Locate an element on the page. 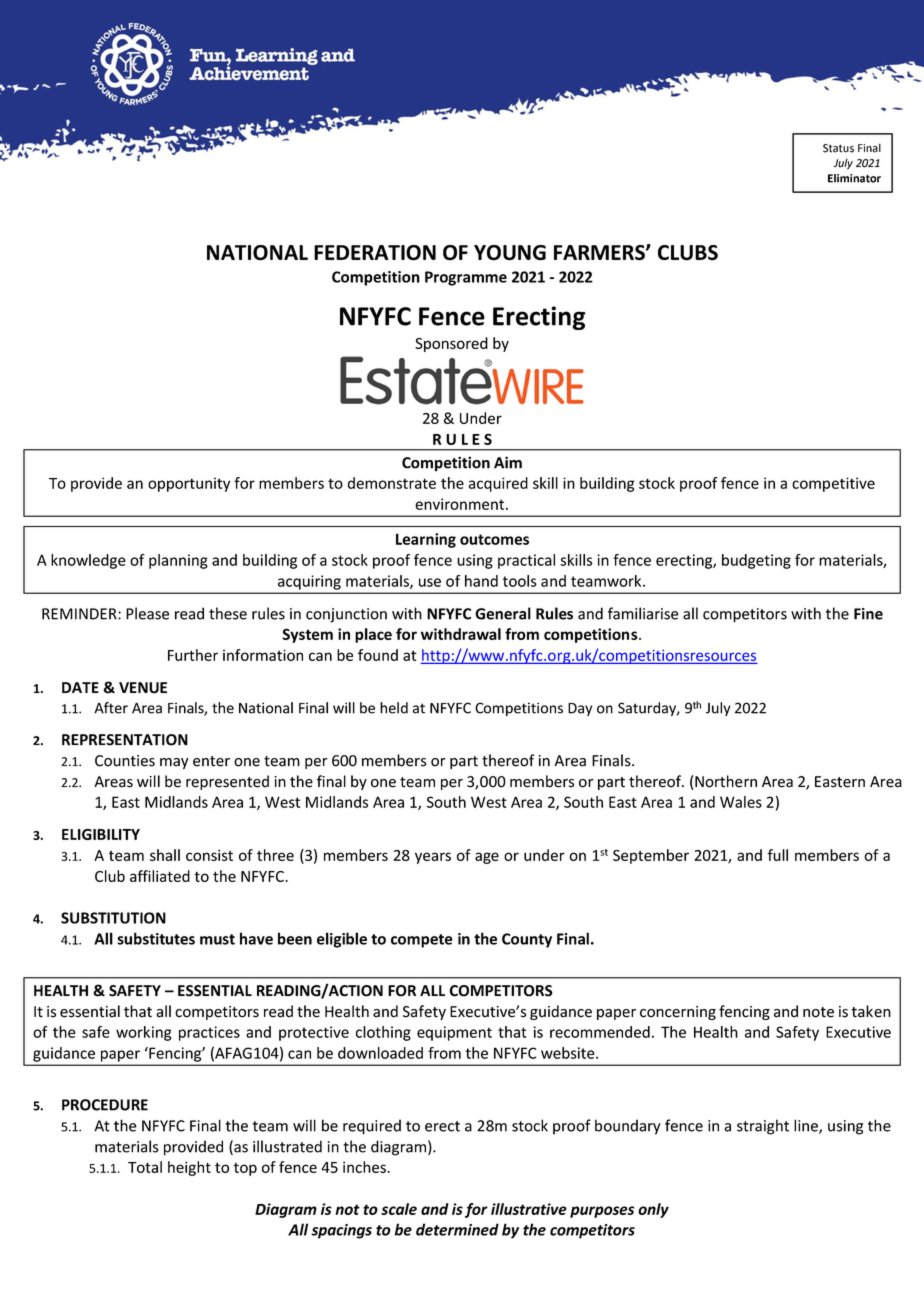 Image resolution: width=924 pixels, height=1308 pixels. height is located at coordinates (189, 1168).
